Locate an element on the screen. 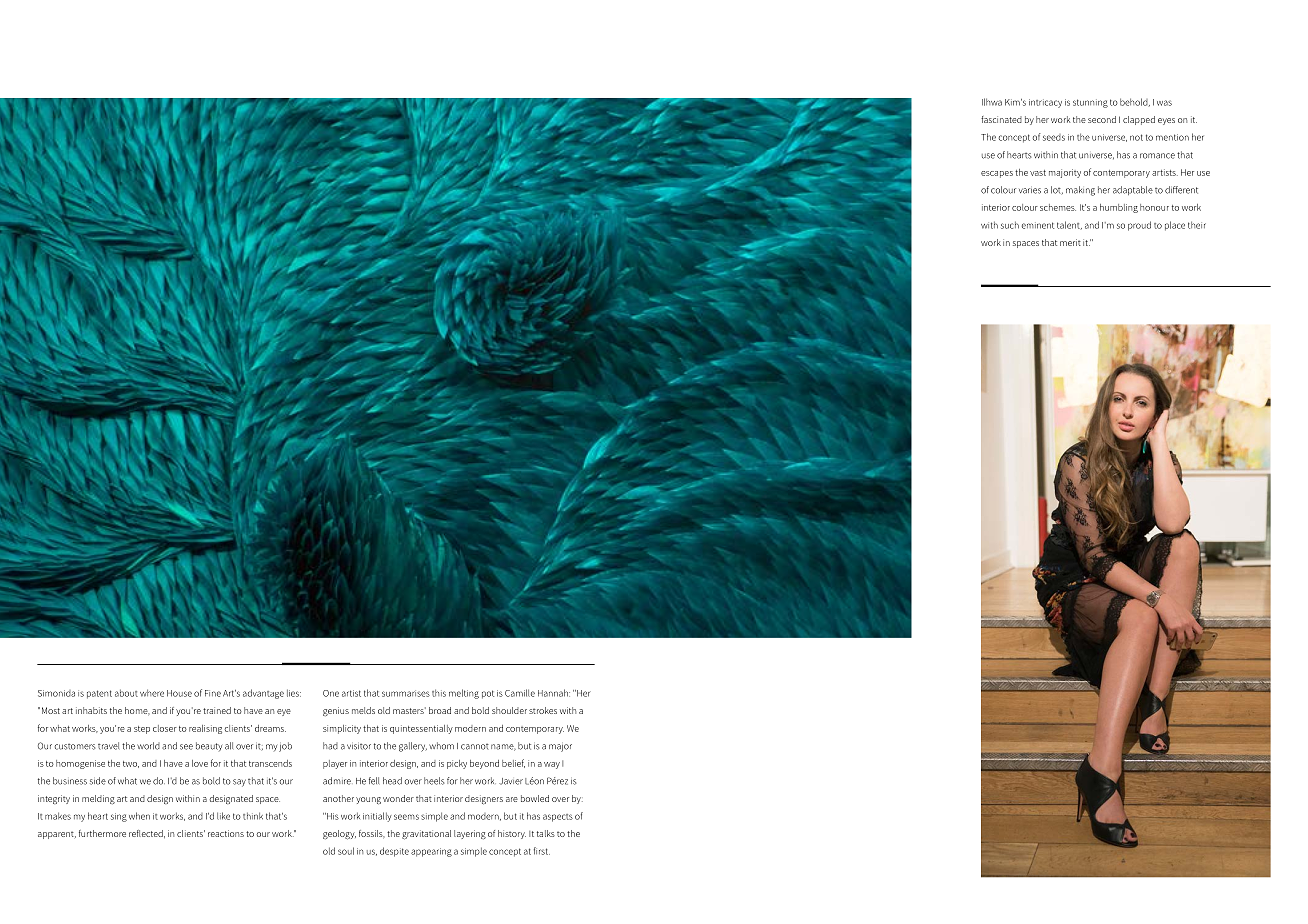 This screenshot has width=1308, height=924. reactions is located at coordinates (226, 833).
